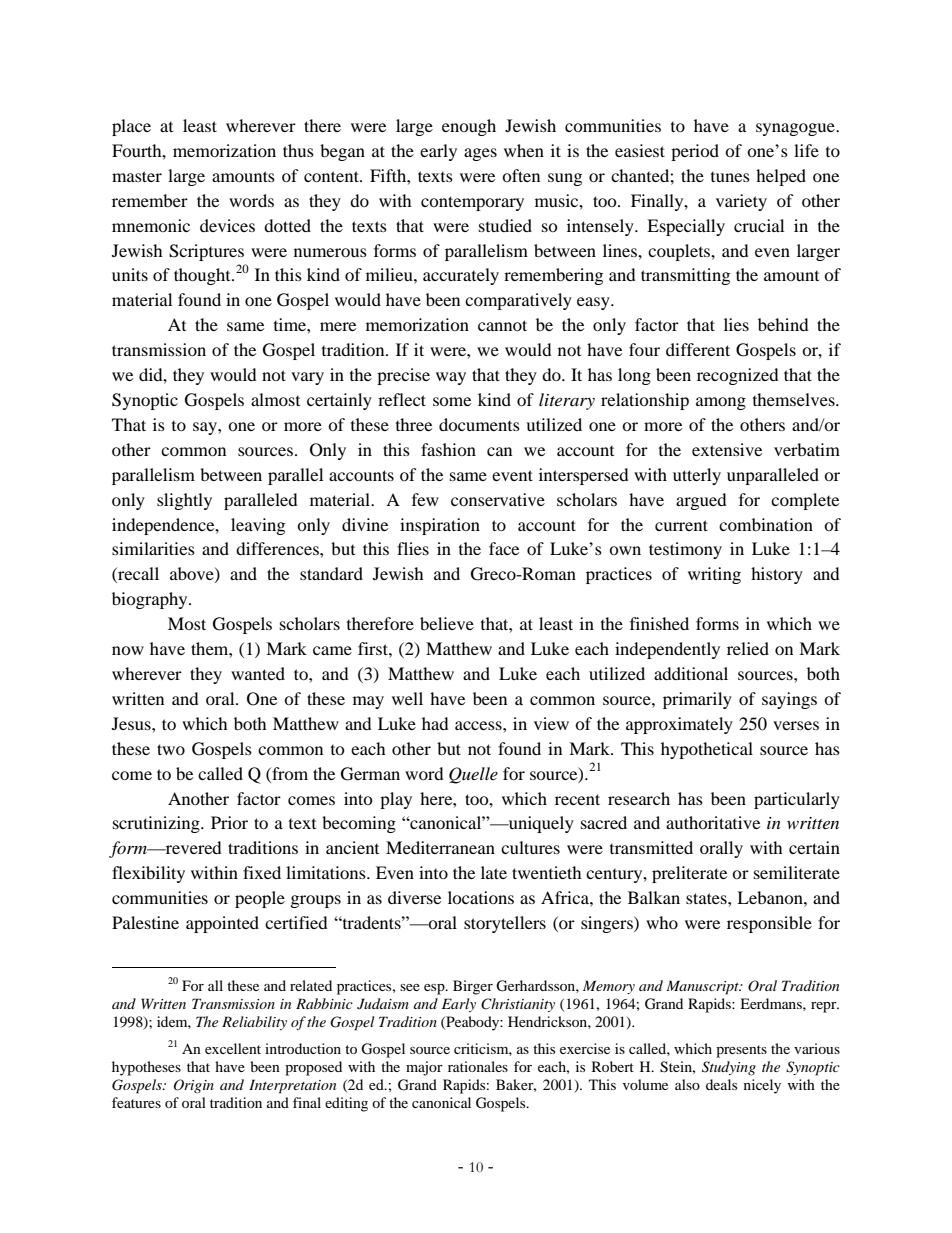  I want to click on fashion, so click(448, 449).
